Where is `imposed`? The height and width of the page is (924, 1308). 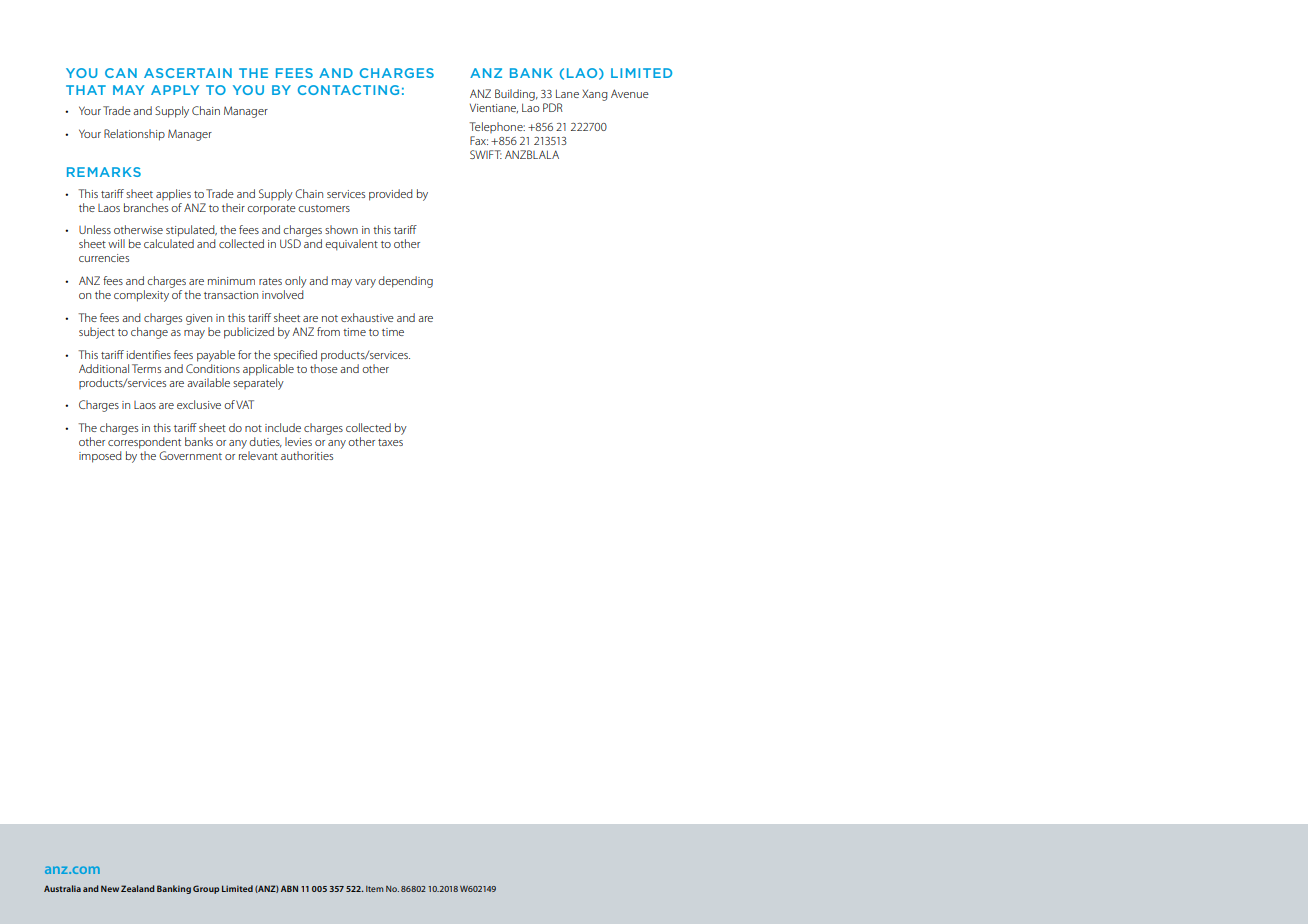
imposed is located at coordinates (100, 457).
